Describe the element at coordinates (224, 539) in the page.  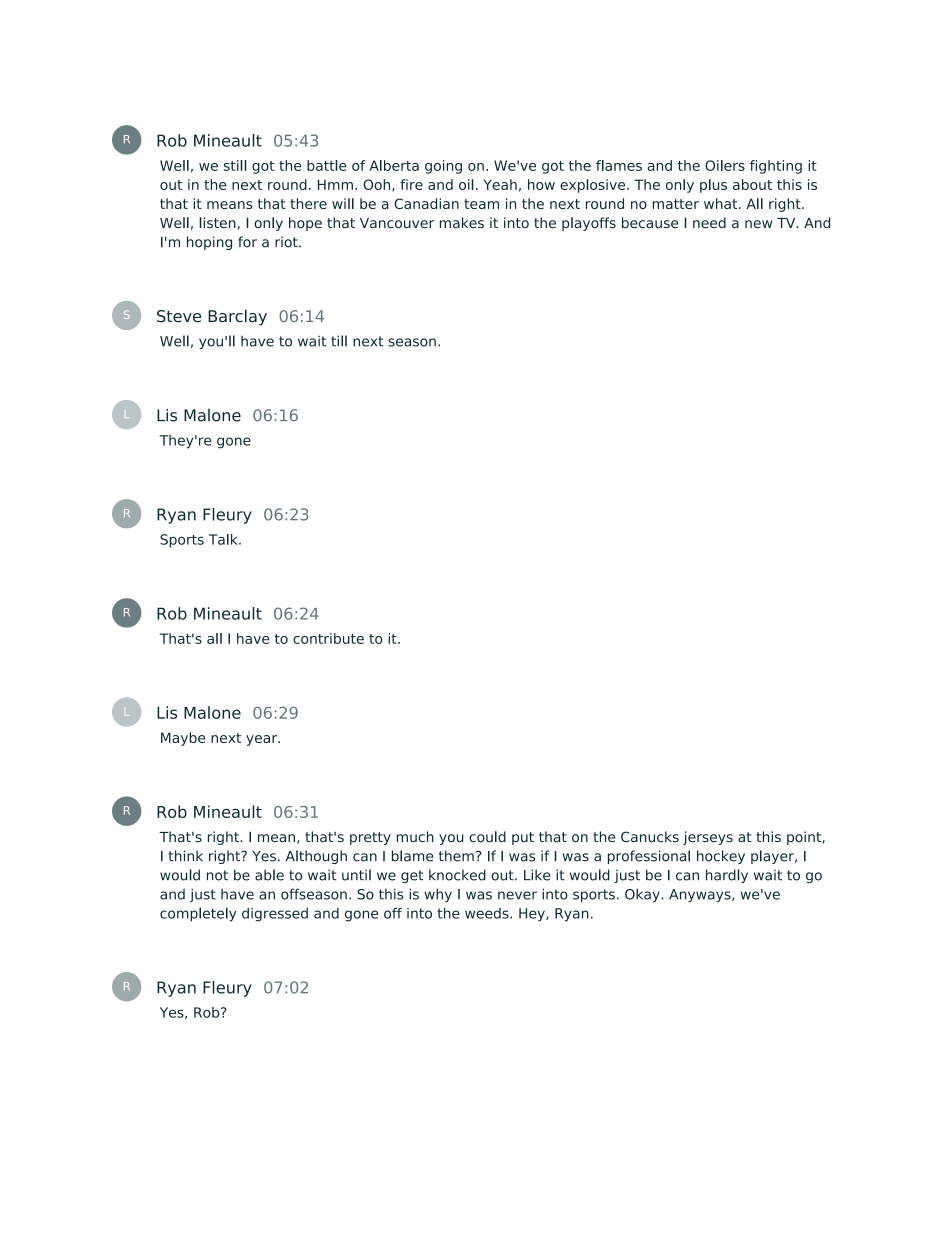
I see `Talk` at that location.
